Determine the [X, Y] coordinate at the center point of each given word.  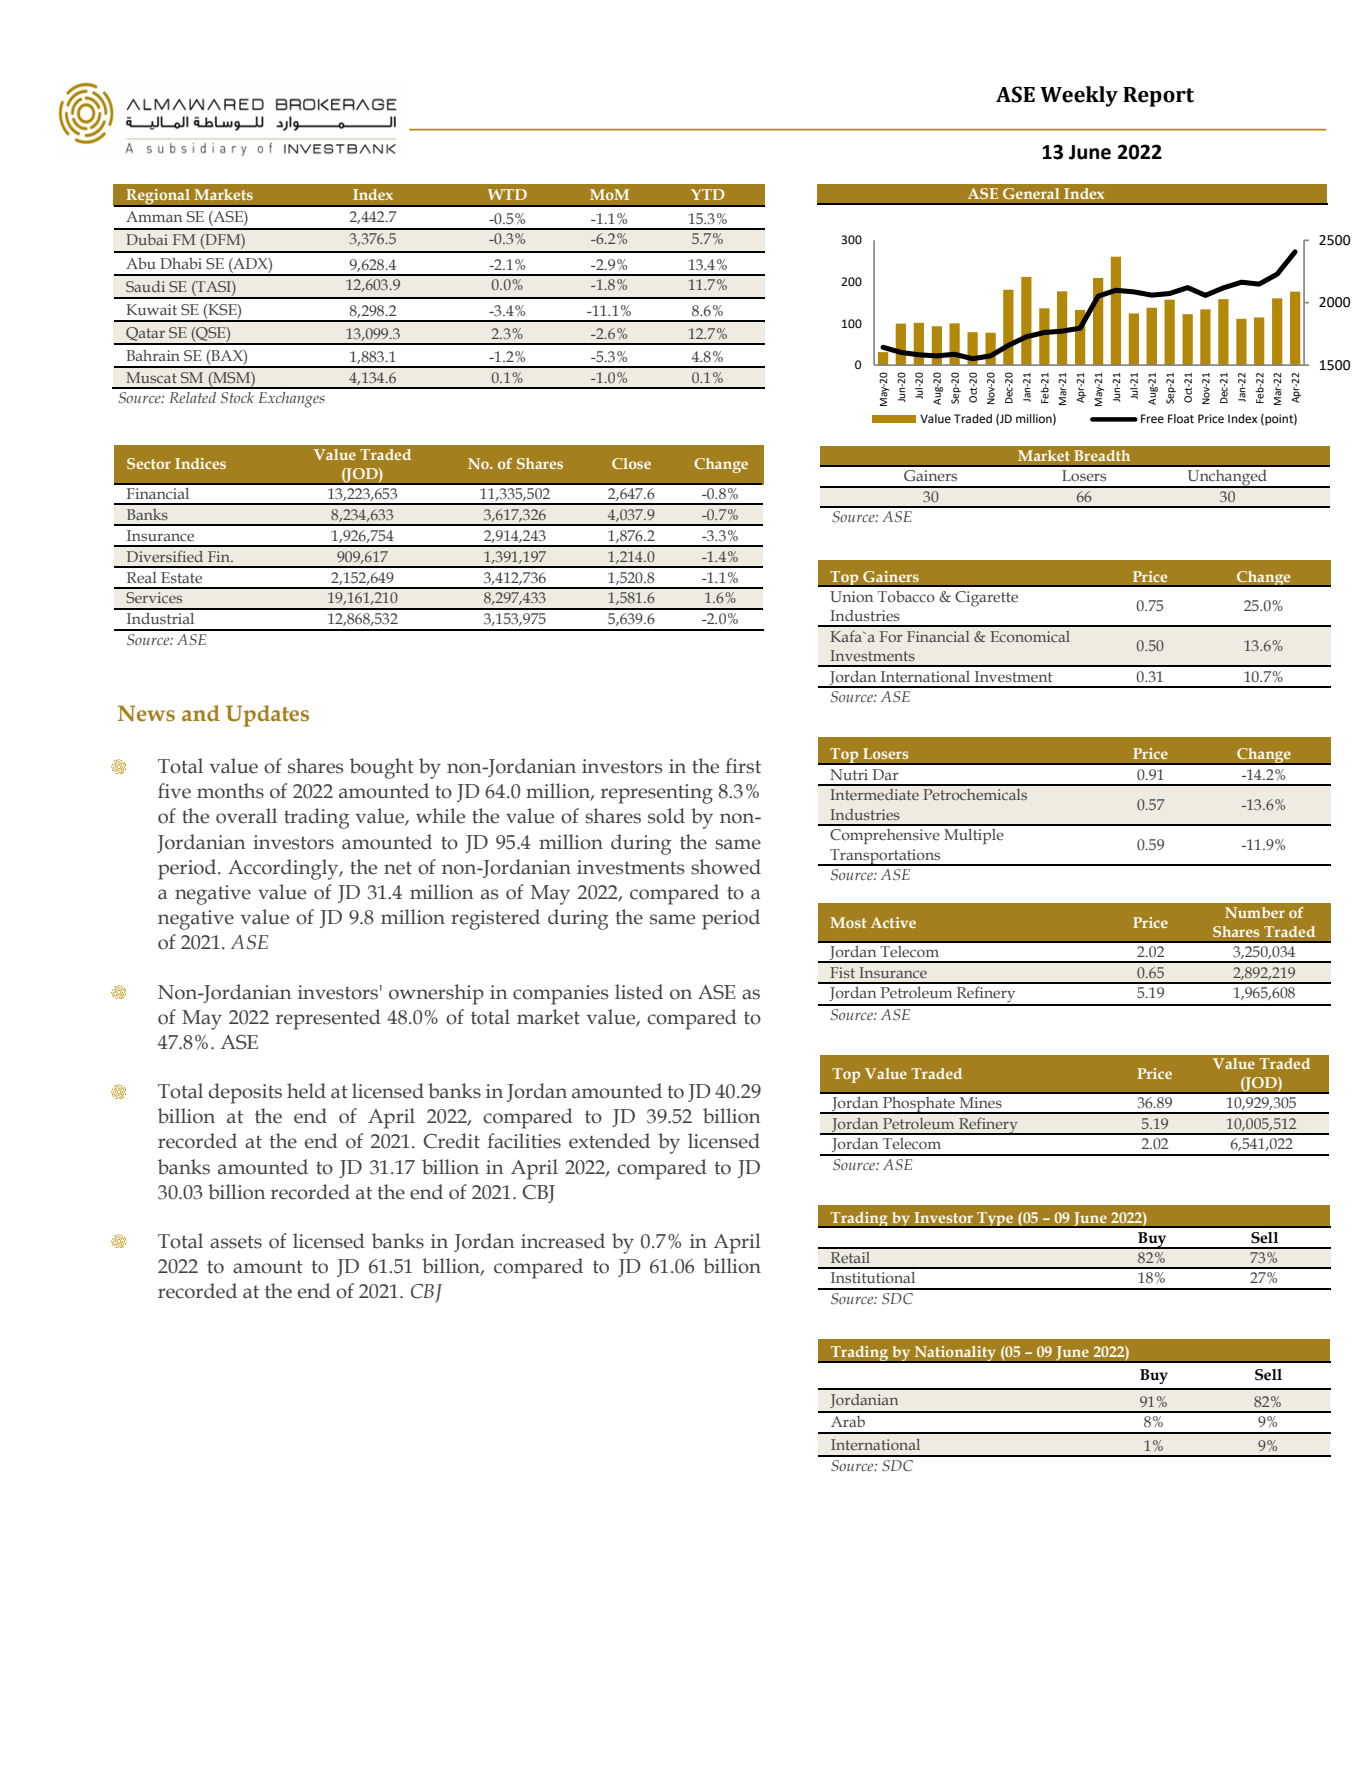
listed [639, 992]
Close [631, 463]
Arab [848, 1421]
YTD [708, 194]
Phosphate [919, 1105]
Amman [154, 216]
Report [1158, 97]
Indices [200, 463]
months [230, 791]
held [306, 1091]
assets [236, 1242]
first [743, 766]
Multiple [974, 836]
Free [1152, 419]
